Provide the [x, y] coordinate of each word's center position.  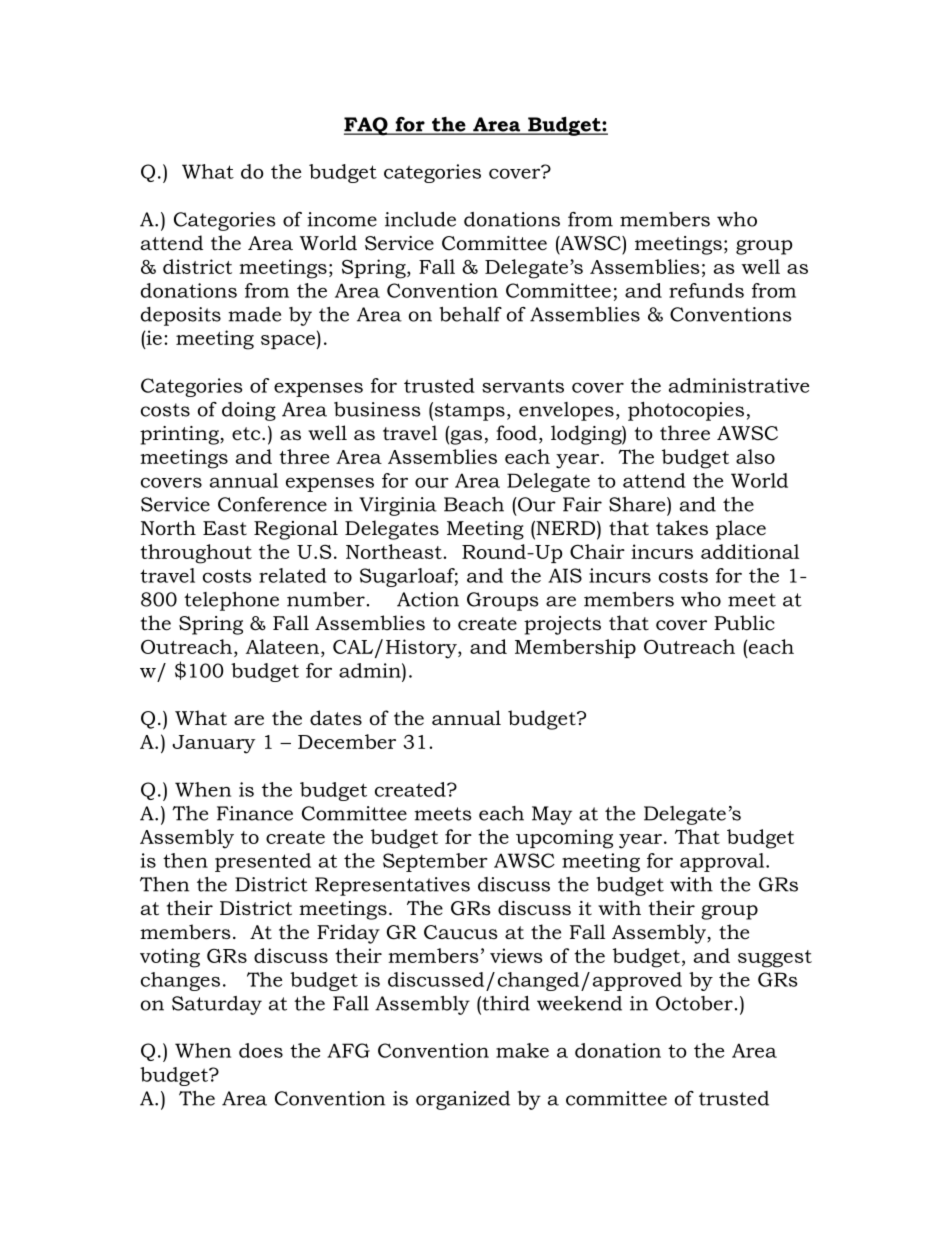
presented [263, 862]
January [213, 744]
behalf [470, 314]
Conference [272, 504]
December [347, 741]
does [261, 1050]
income [342, 219]
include [420, 219]
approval [723, 862]
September [435, 862]
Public [744, 623]
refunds [706, 290]
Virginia [398, 506]
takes [682, 528]
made [254, 314]
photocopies [686, 411]
